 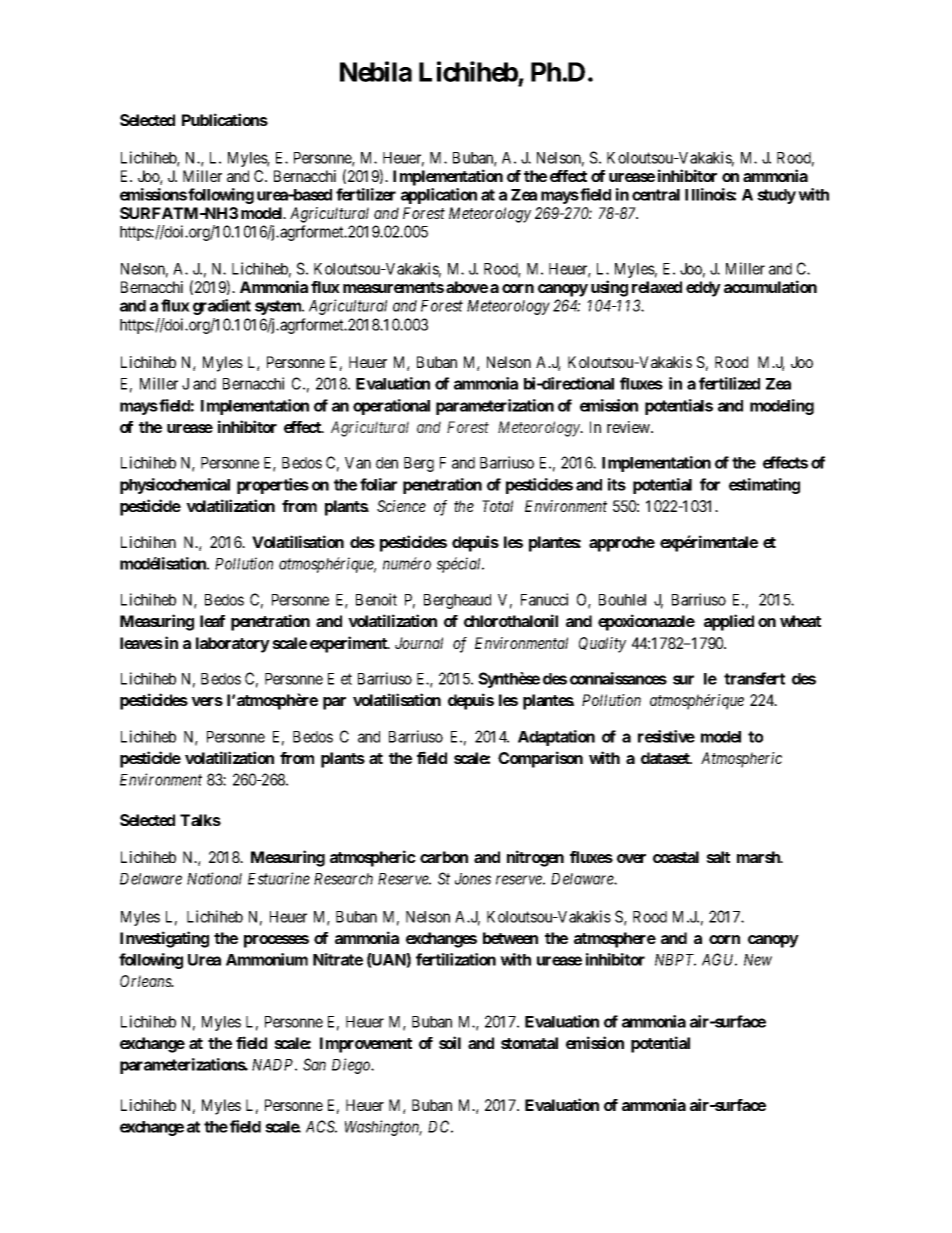 I want to click on den, so click(x=387, y=463).
